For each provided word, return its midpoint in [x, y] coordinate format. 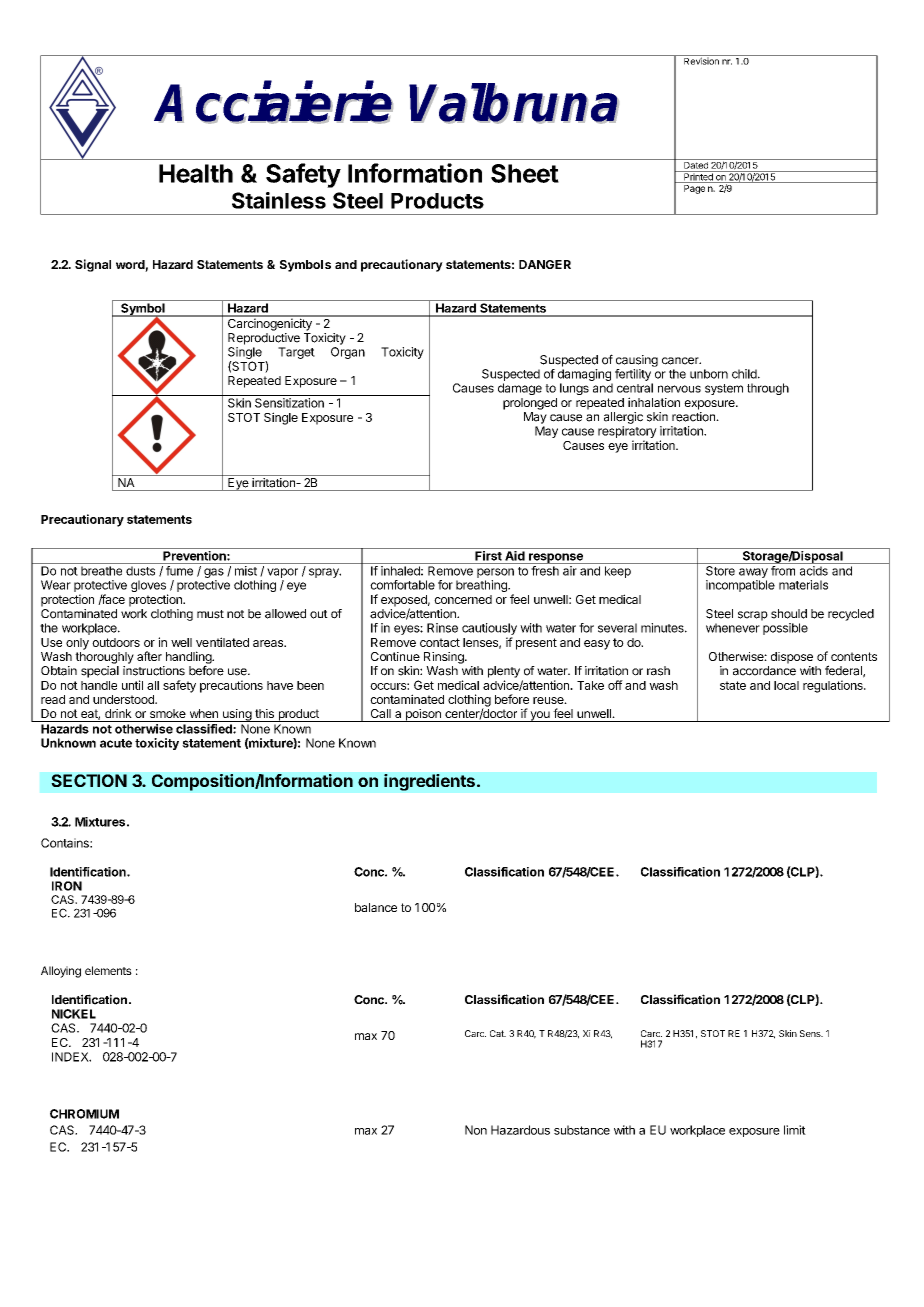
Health [196, 173]
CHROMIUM [84, 1114]
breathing [482, 586]
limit [795, 1130]
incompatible [740, 586]
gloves [149, 587]
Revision [701, 60]
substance [582, 1130]
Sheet [525, 173]
